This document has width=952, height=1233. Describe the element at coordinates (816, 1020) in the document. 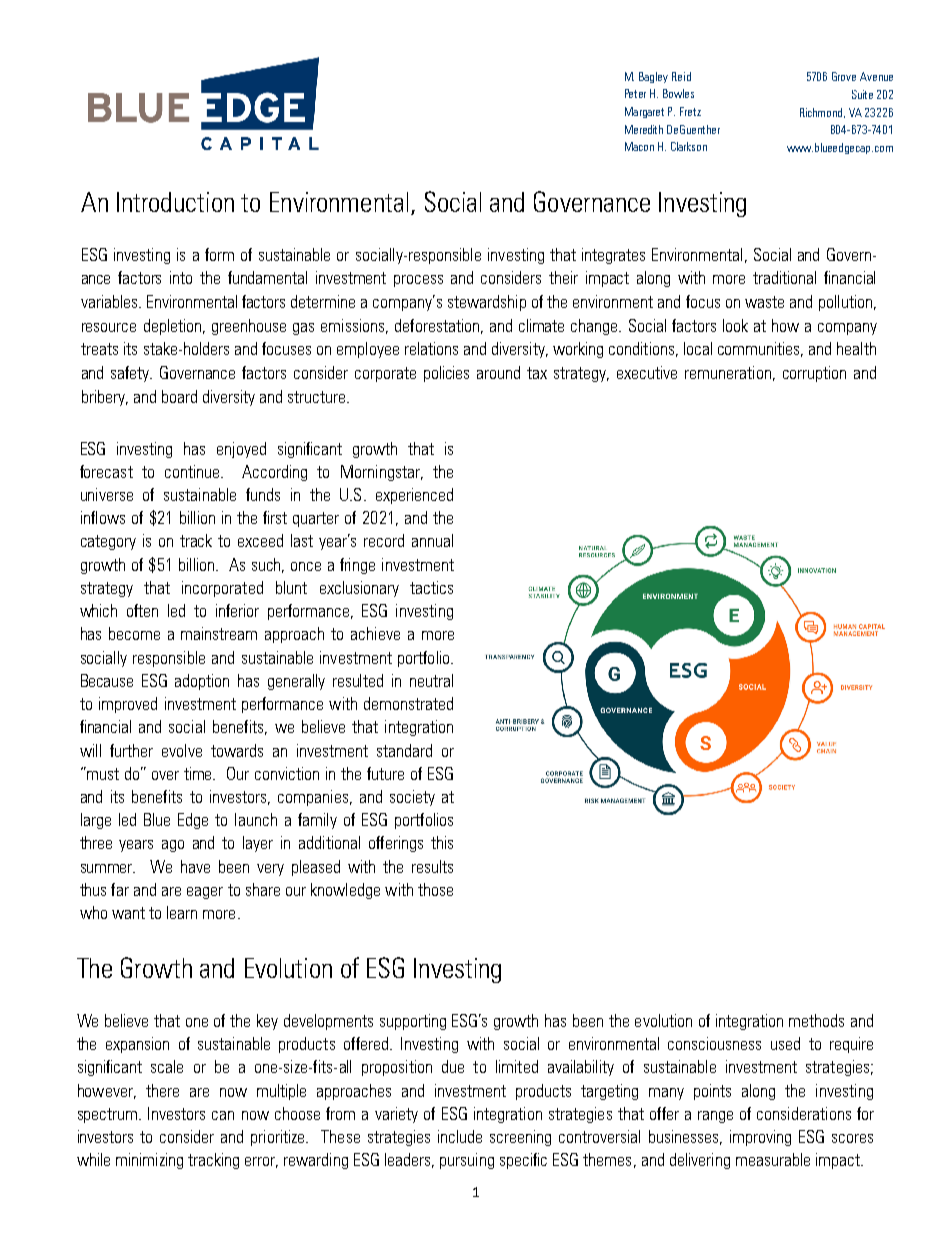

I see `methods` at that location.
